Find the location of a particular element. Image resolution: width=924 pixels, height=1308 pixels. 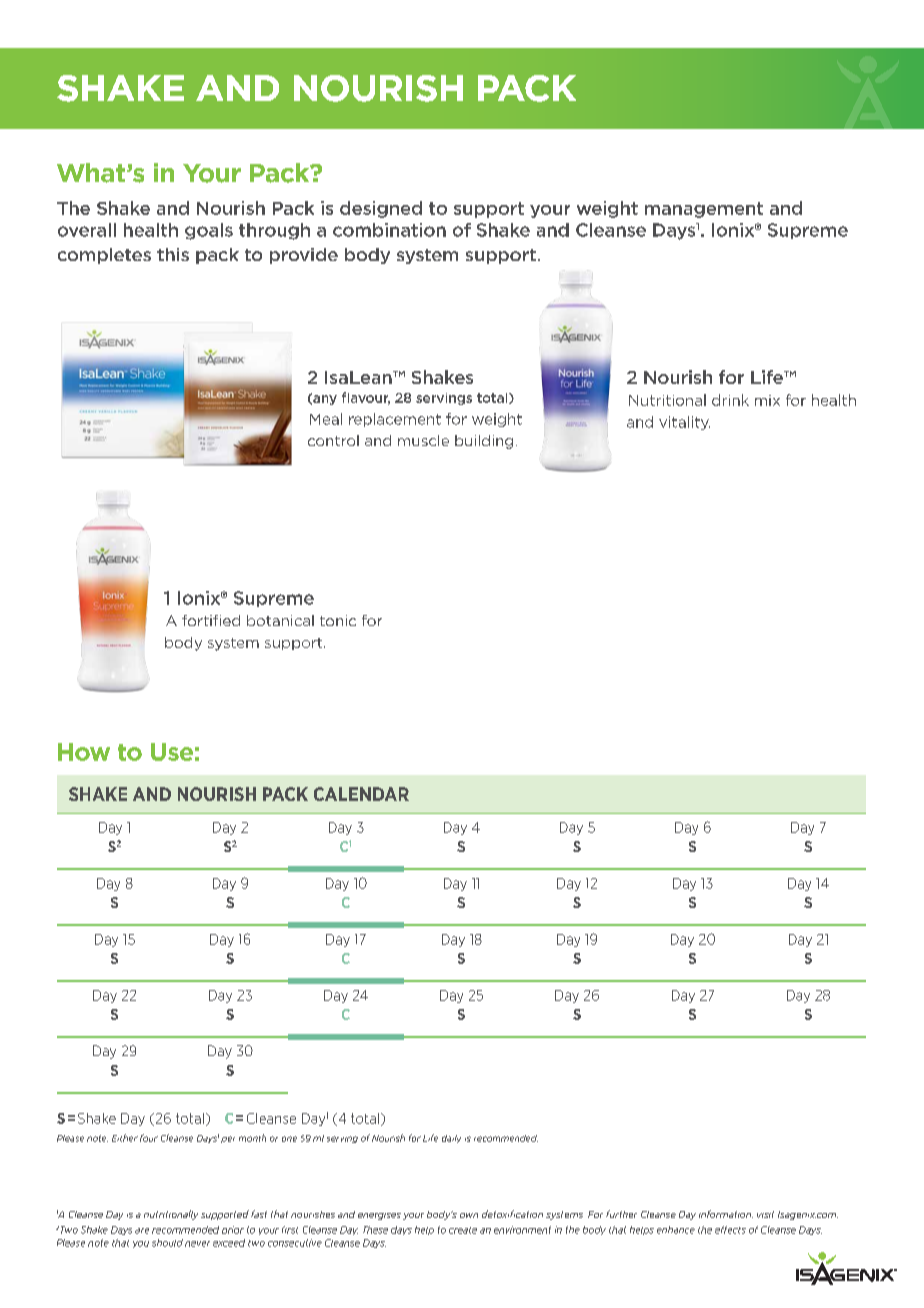

combination is located at coordinates (389, 230).
